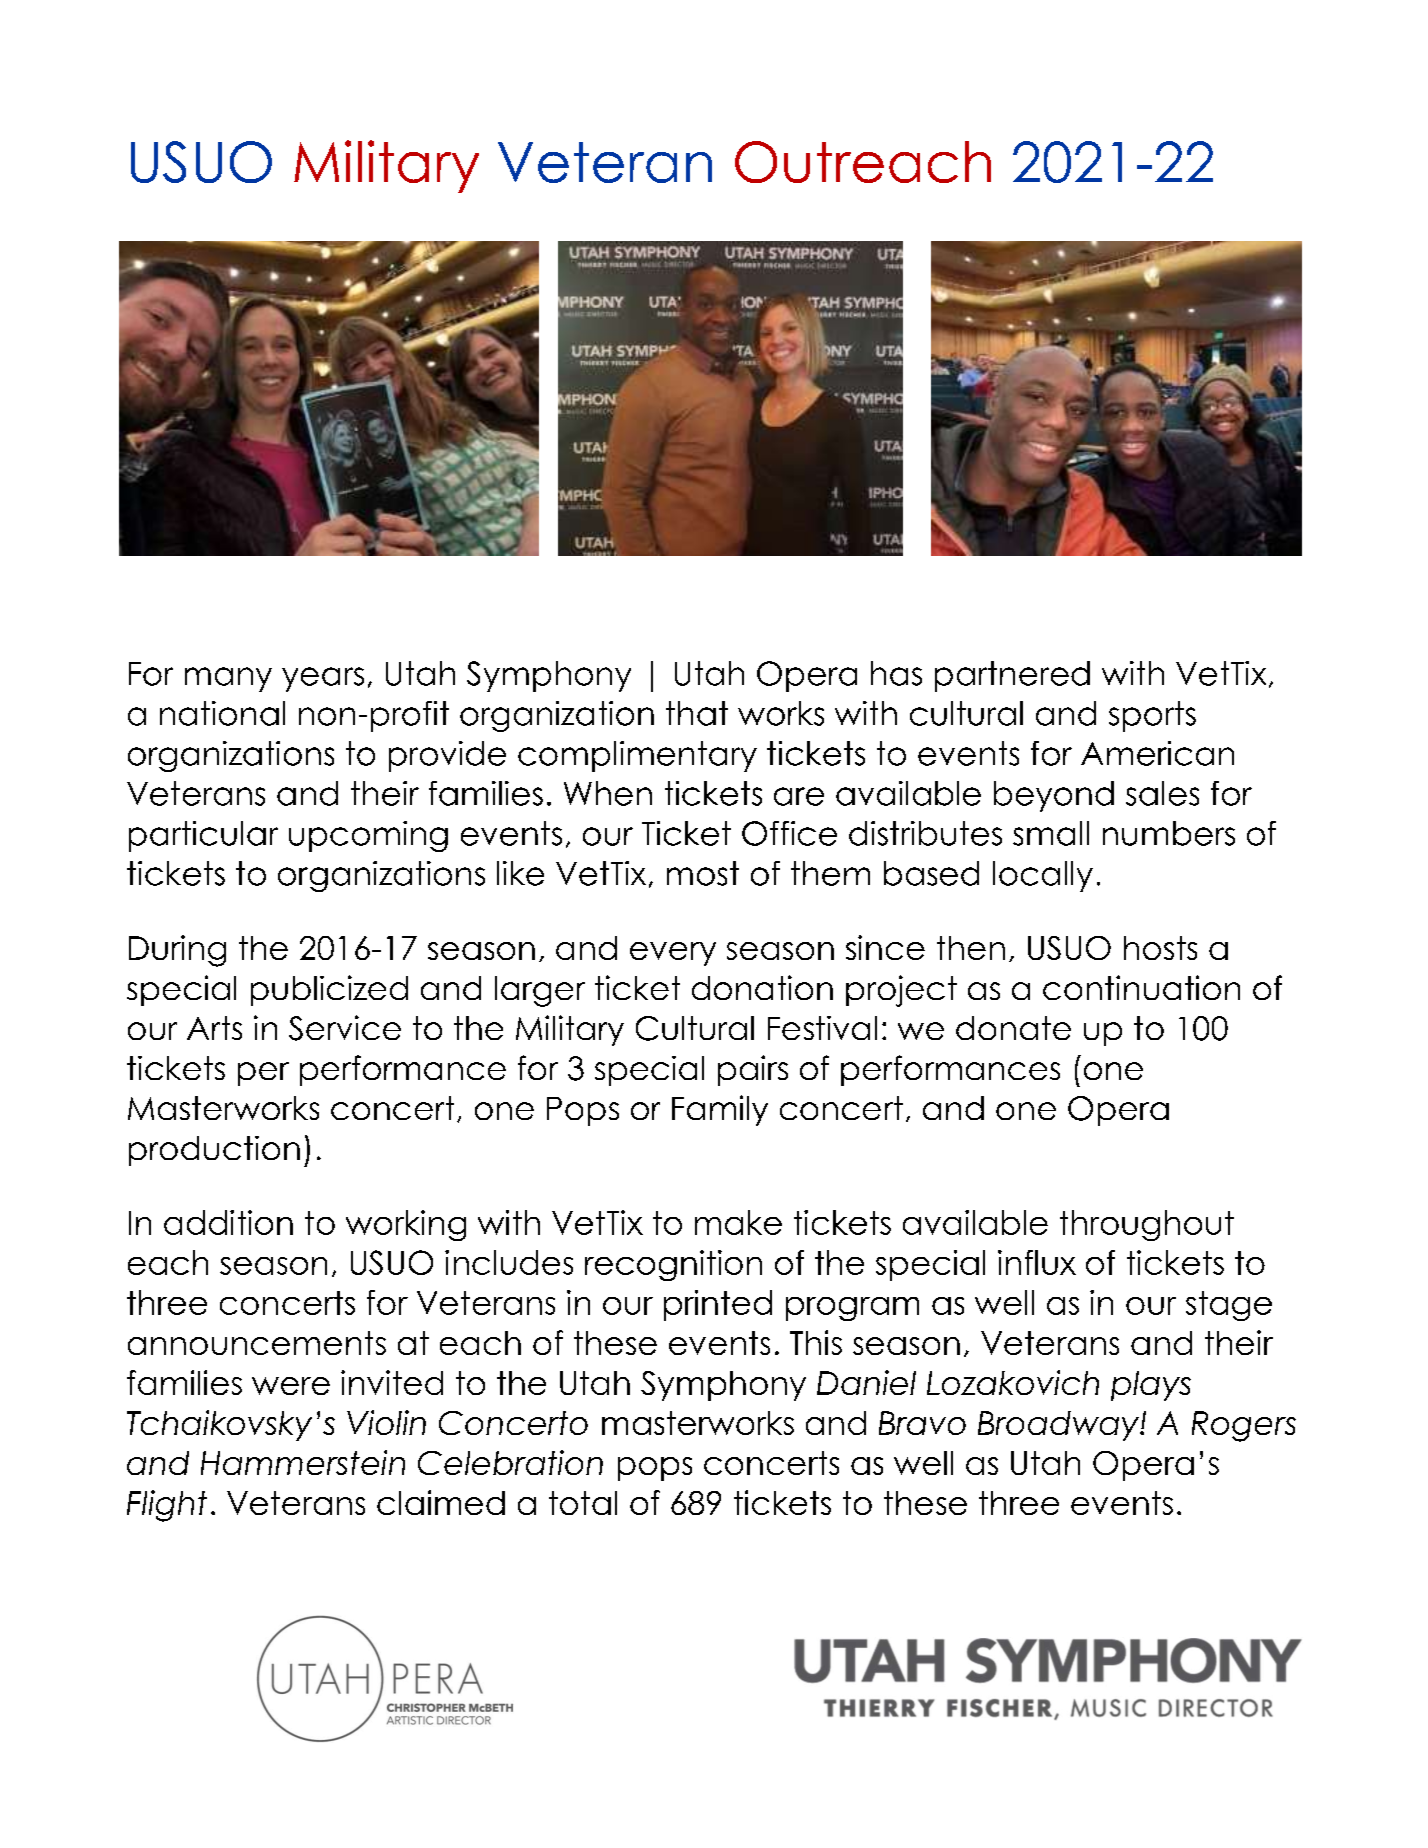 The width and height of the image is (1428, 1848). Describe the element at coordinates (583, 1503) in the image. I see `total` at that location.
